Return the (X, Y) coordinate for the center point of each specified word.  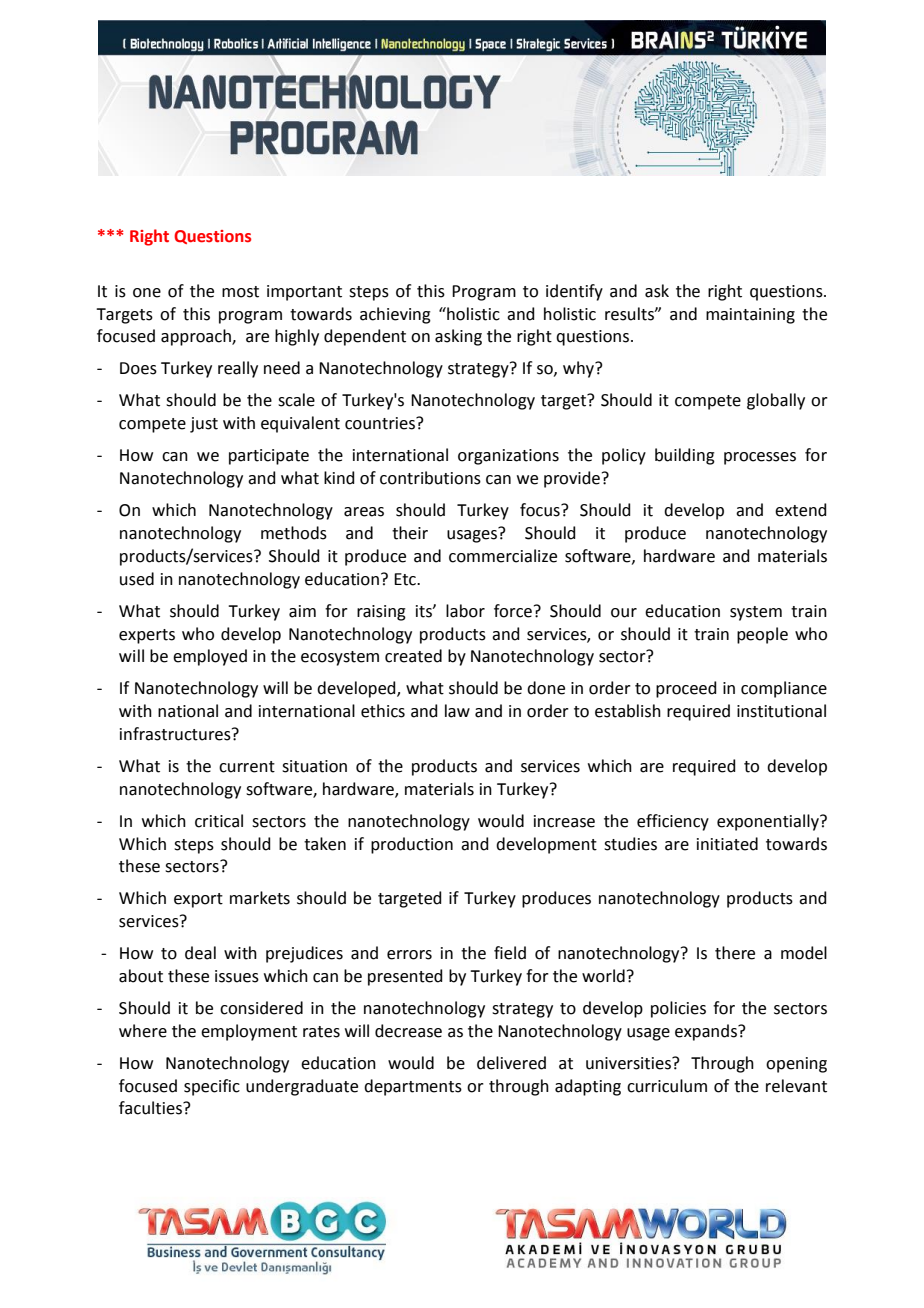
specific (212, 1087)
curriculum (667, 1086)
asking (458, 337)
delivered (511, 1063)
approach (197, 337)
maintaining (750, 316)
